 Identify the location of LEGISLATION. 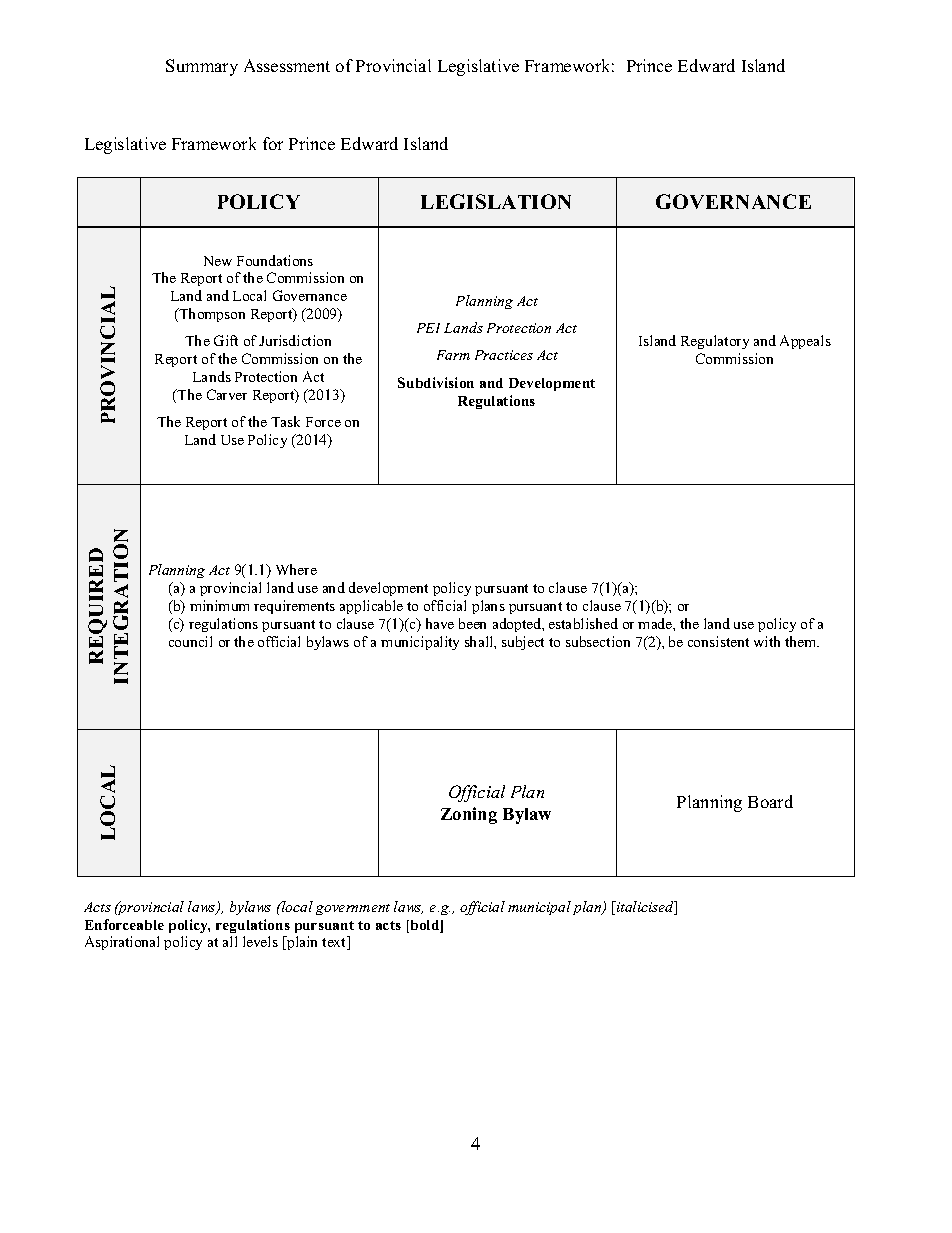
(496, 201).
